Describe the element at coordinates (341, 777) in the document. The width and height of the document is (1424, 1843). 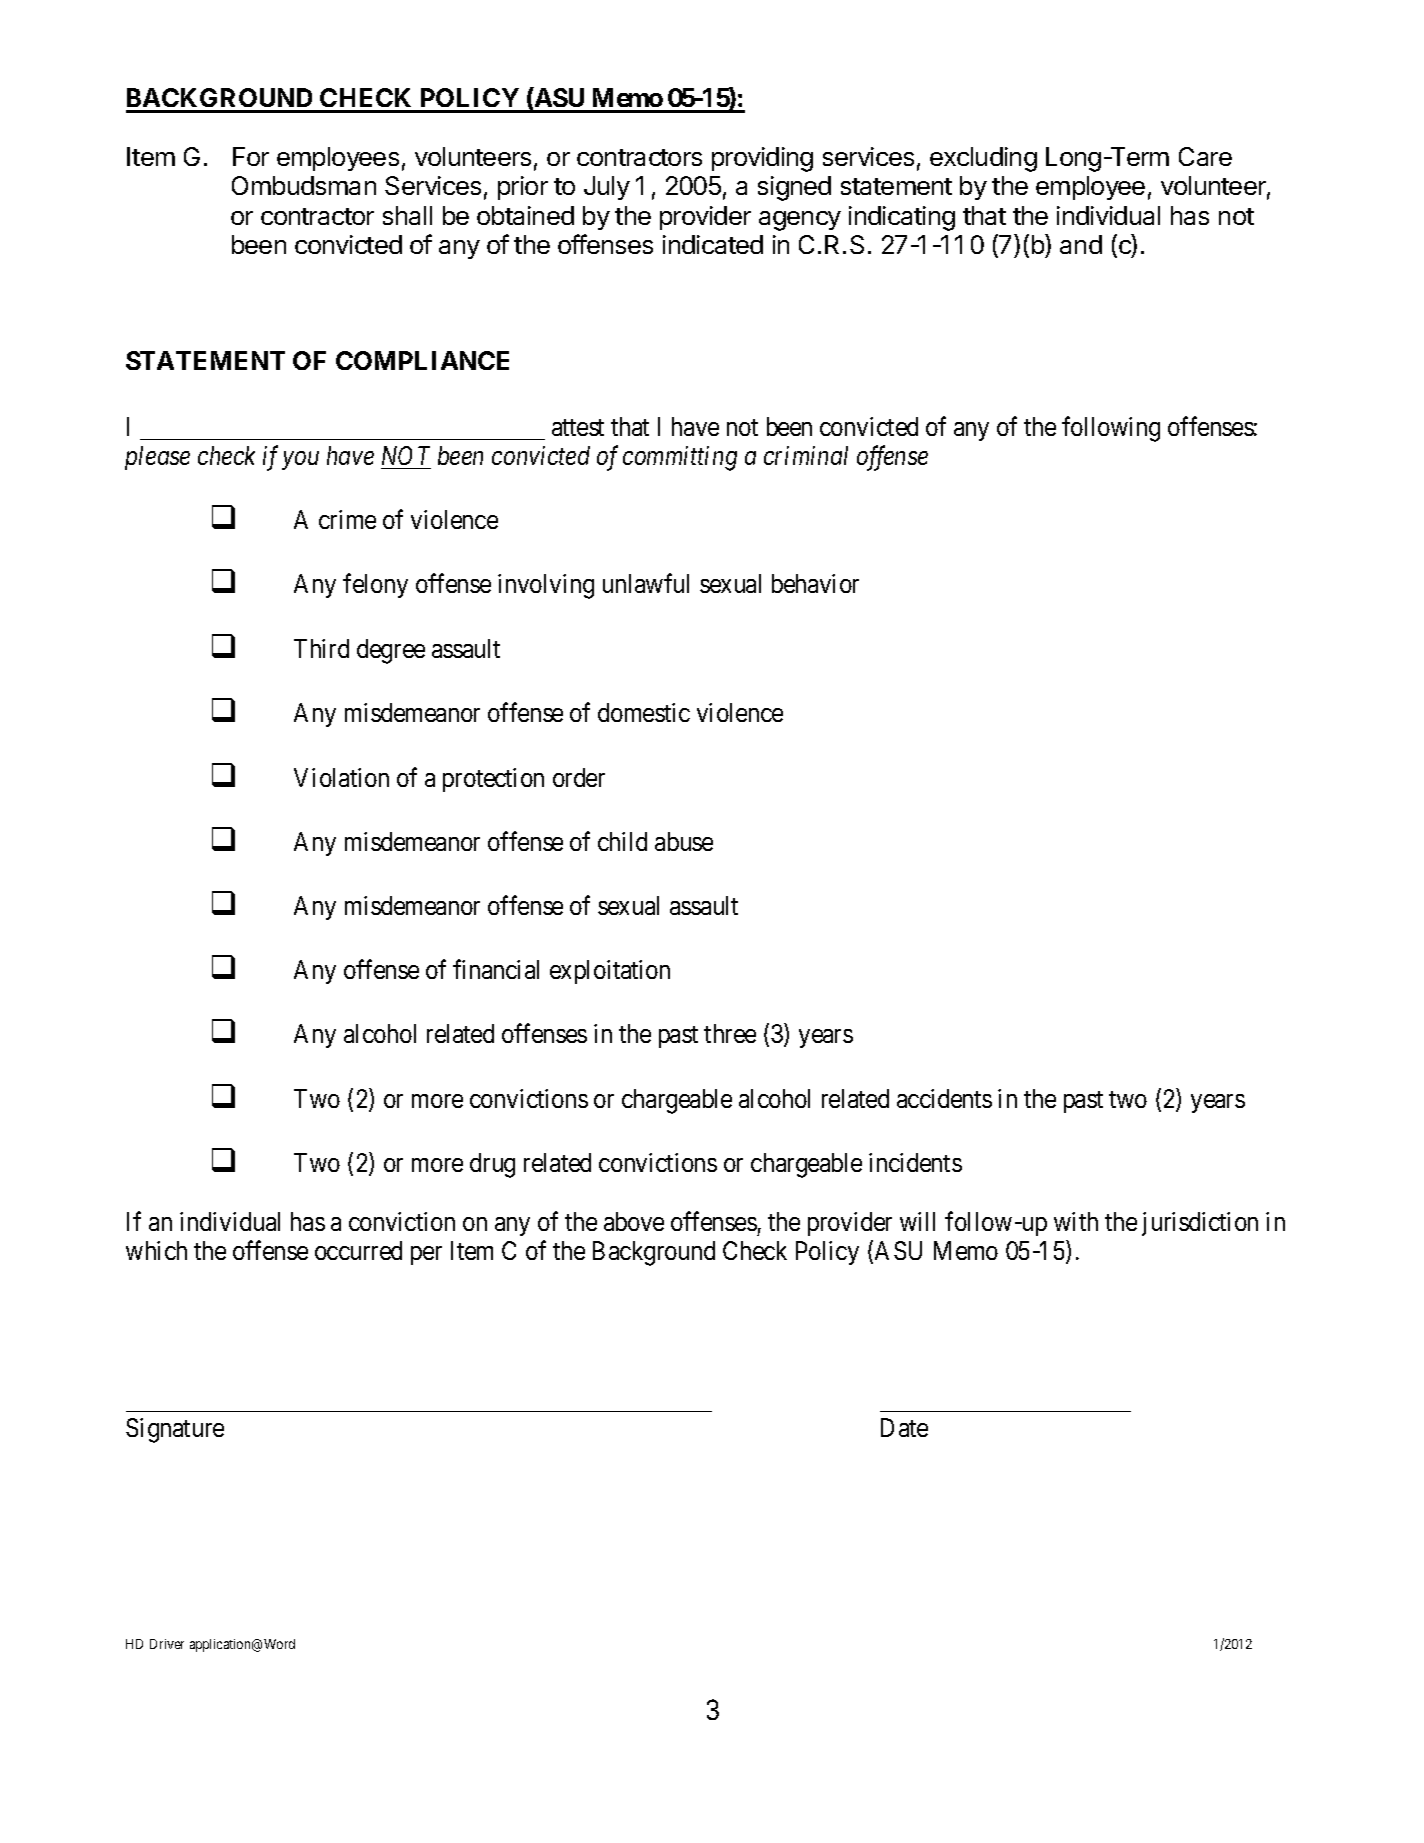
I see `Violation` at that location.
